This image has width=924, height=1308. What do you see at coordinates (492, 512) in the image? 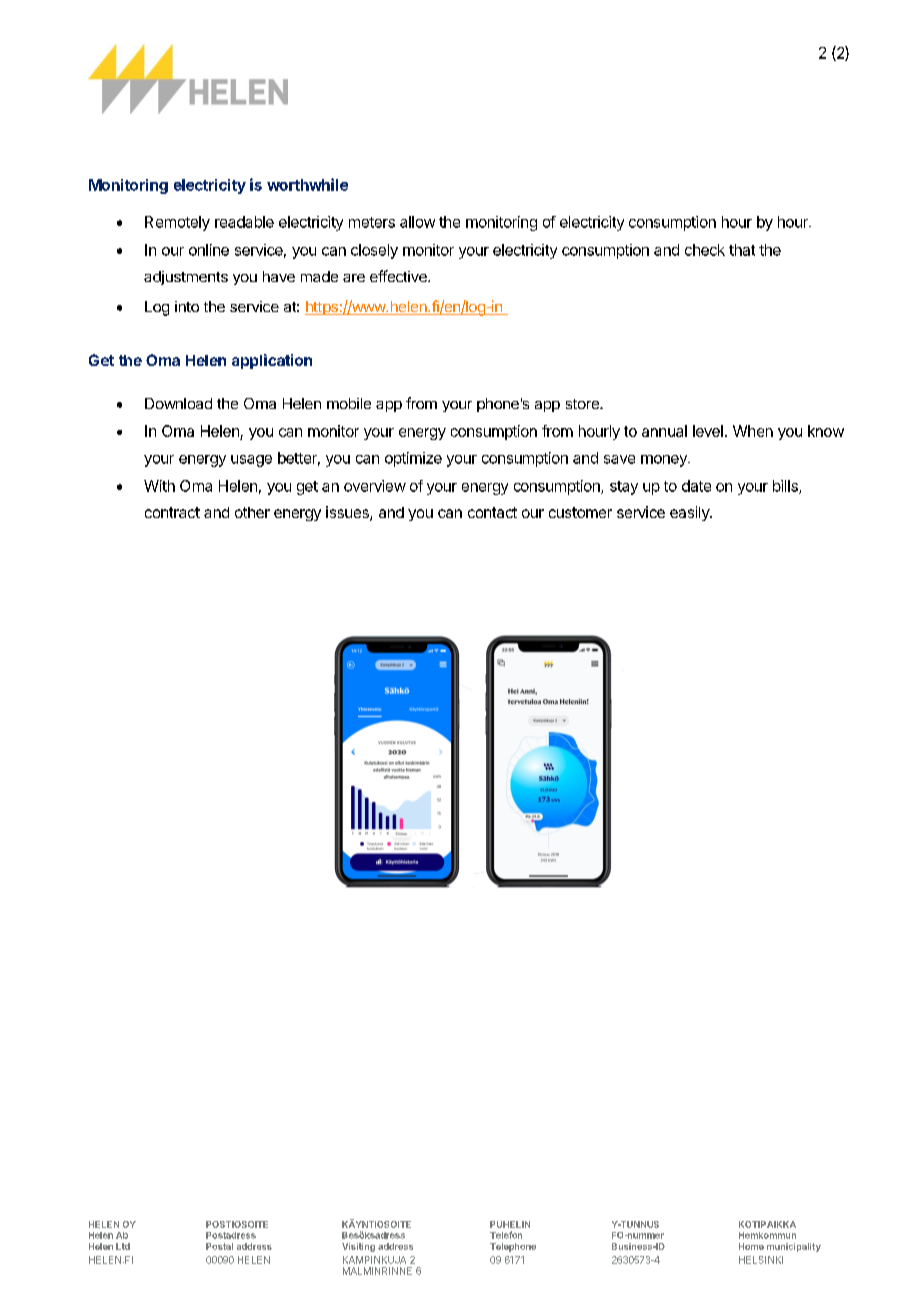
I see `contact` at bounding box center [492, 512].
